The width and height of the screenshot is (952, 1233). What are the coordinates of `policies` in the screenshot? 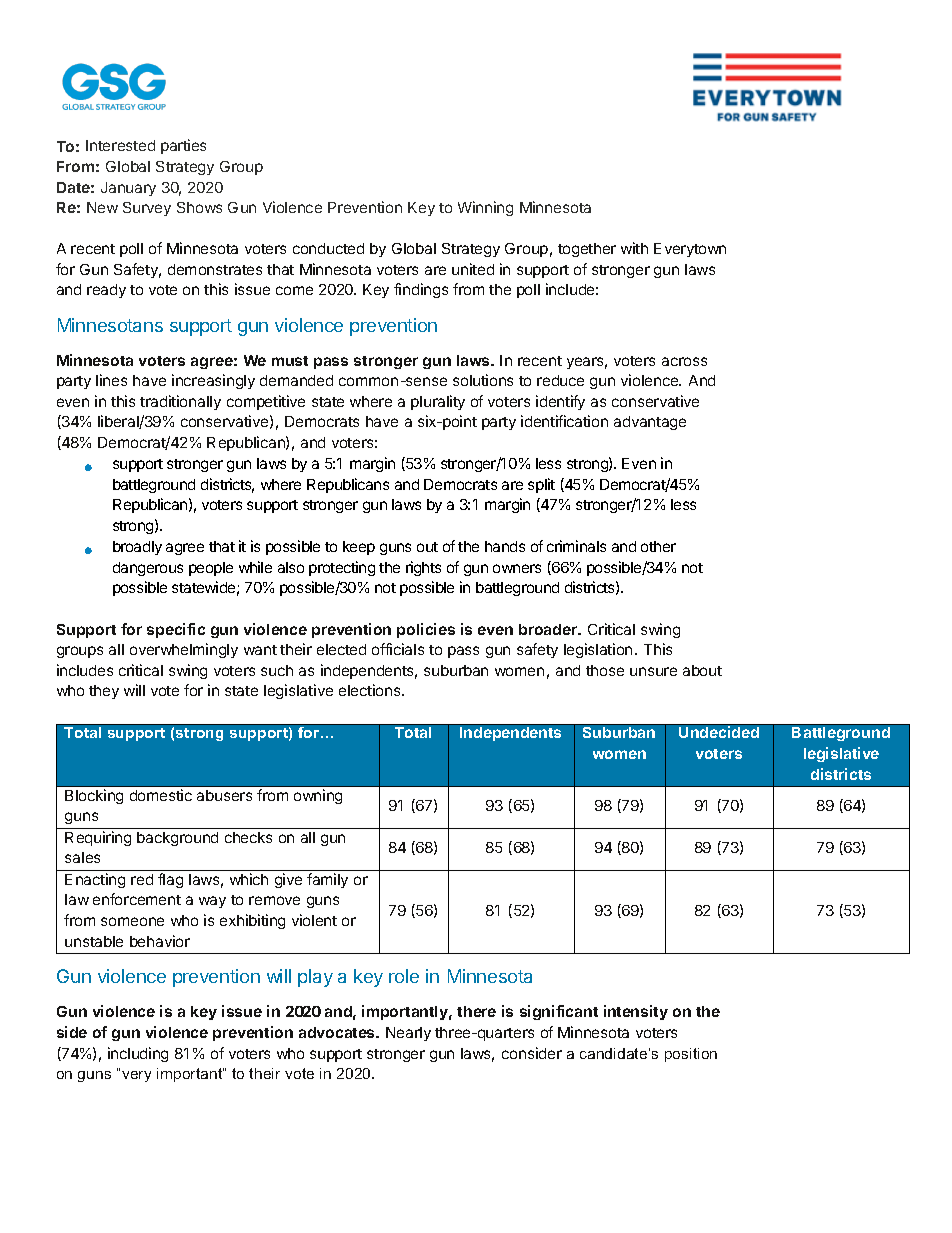 It's located at (426, 630).
